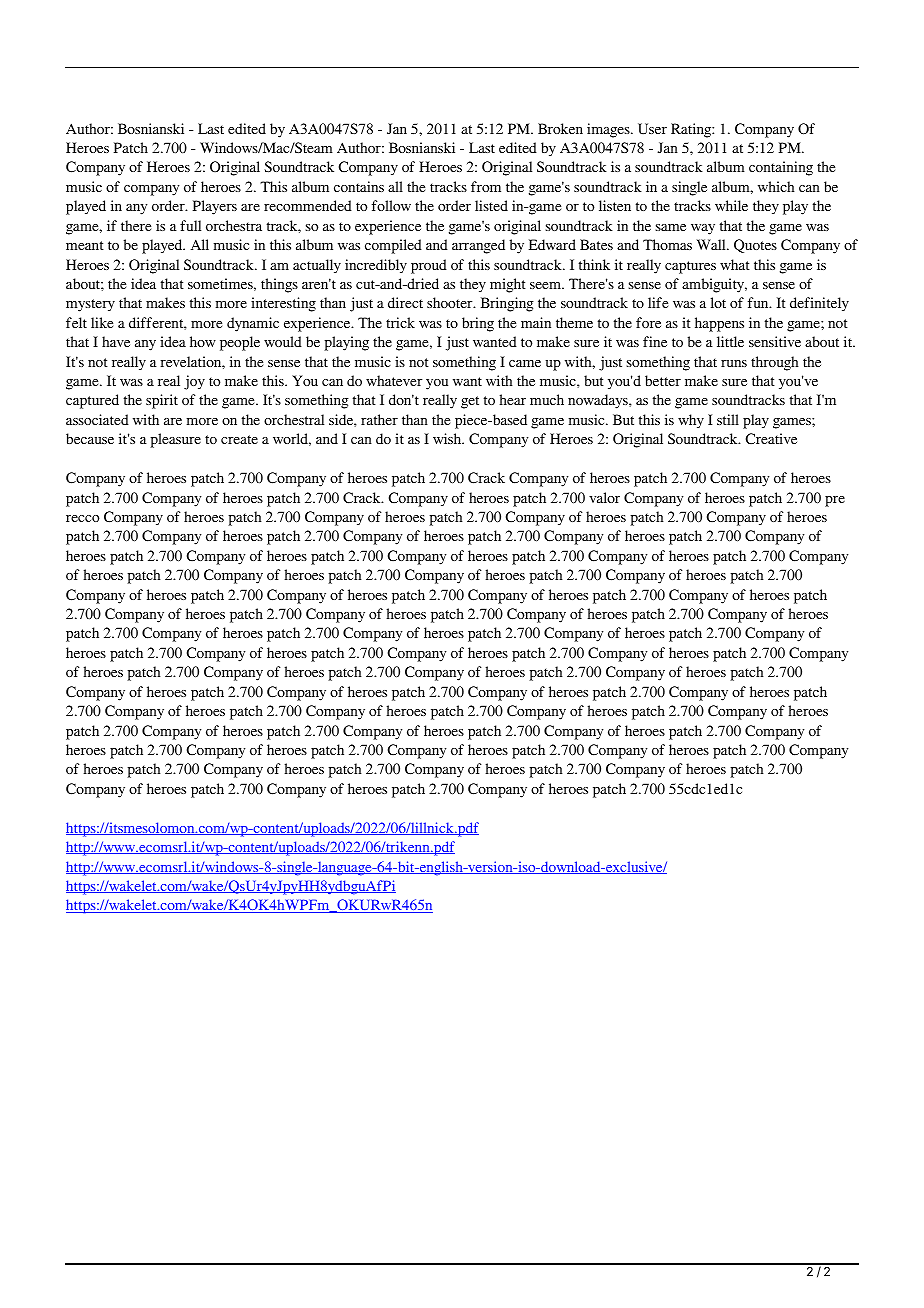 The width and height of the screenshot is (924, 1308). What do you see at coordinates (730, 341) in the screenshot?
I see `little` at bounding box center [730, 341].
